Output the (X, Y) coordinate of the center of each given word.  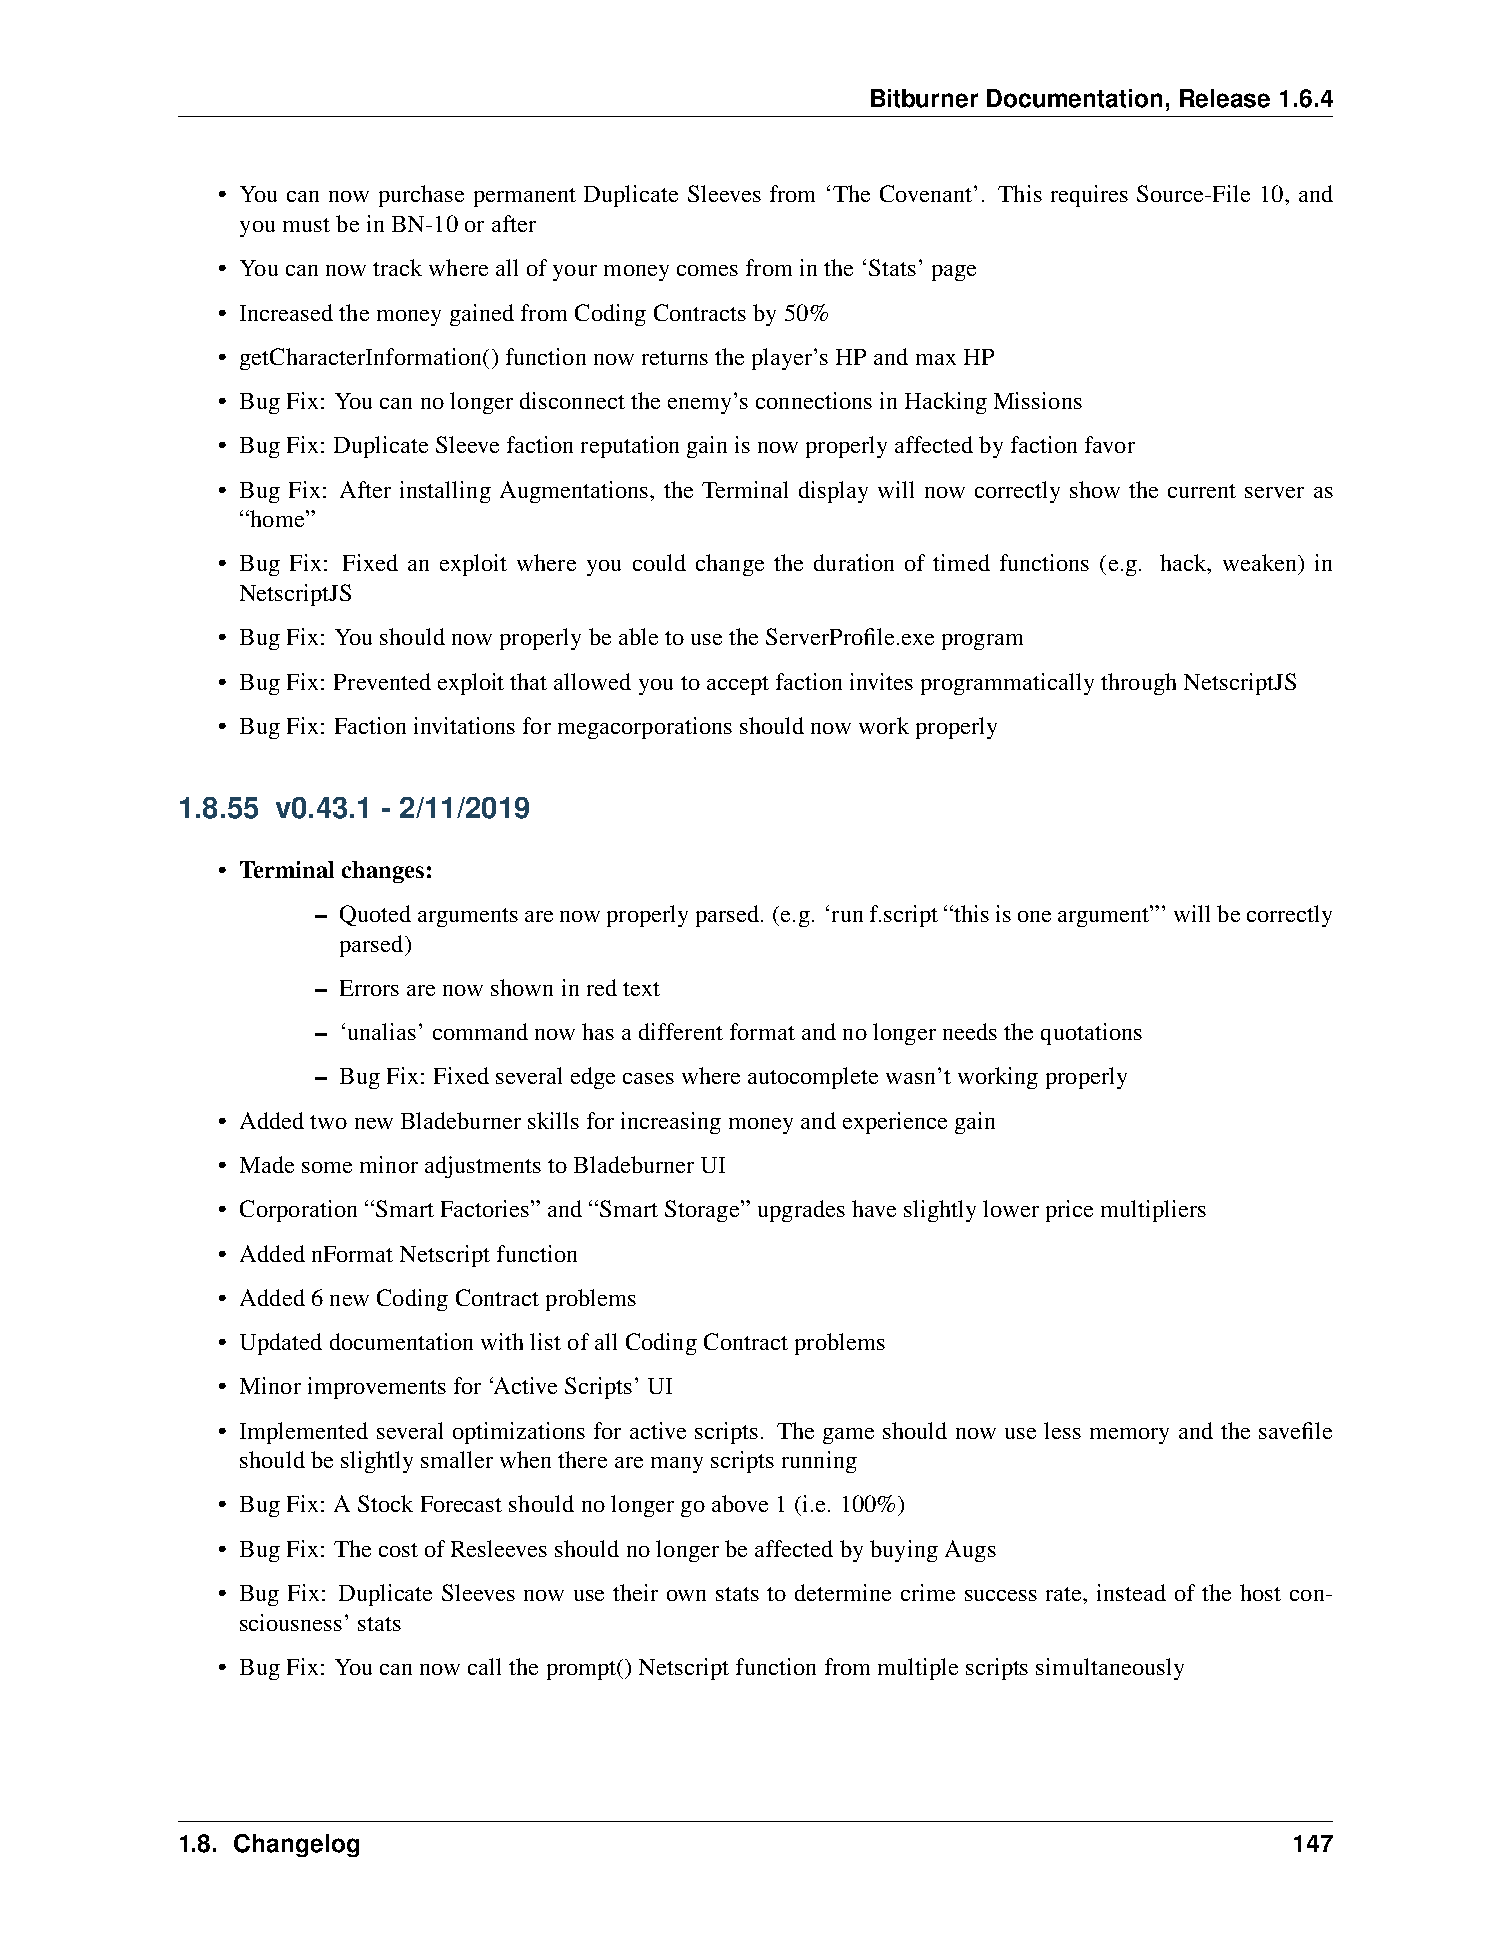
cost (398, 1550)
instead (1131, 1592)
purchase (421, 196)
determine (843, 1592)
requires (1089, 196)
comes (707, 270)
